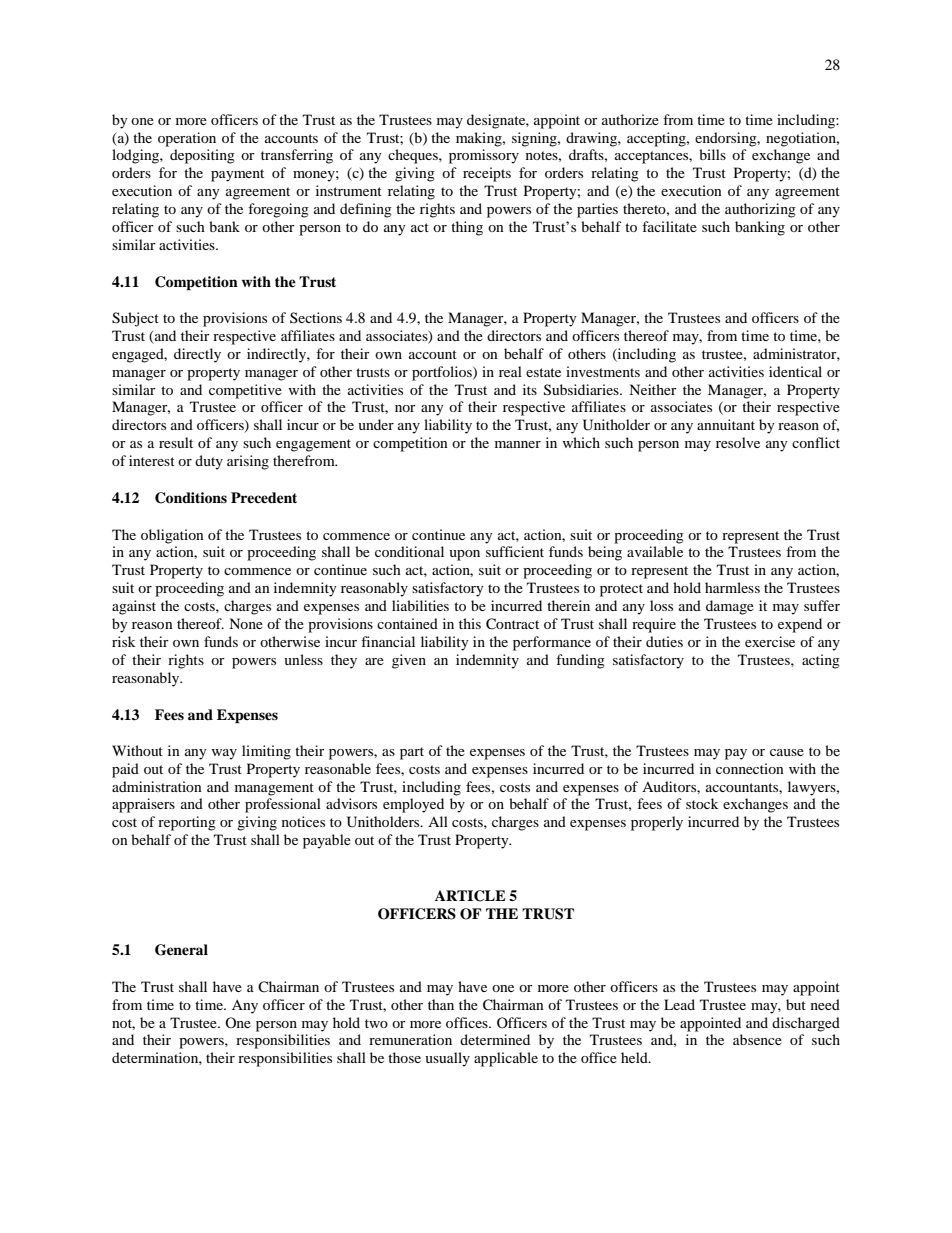 This screenshot has width=952, height=1233. What do you see at coordinates (413, 805) in the screenshot?
I see `employed` at bounding box center [413, 805].
